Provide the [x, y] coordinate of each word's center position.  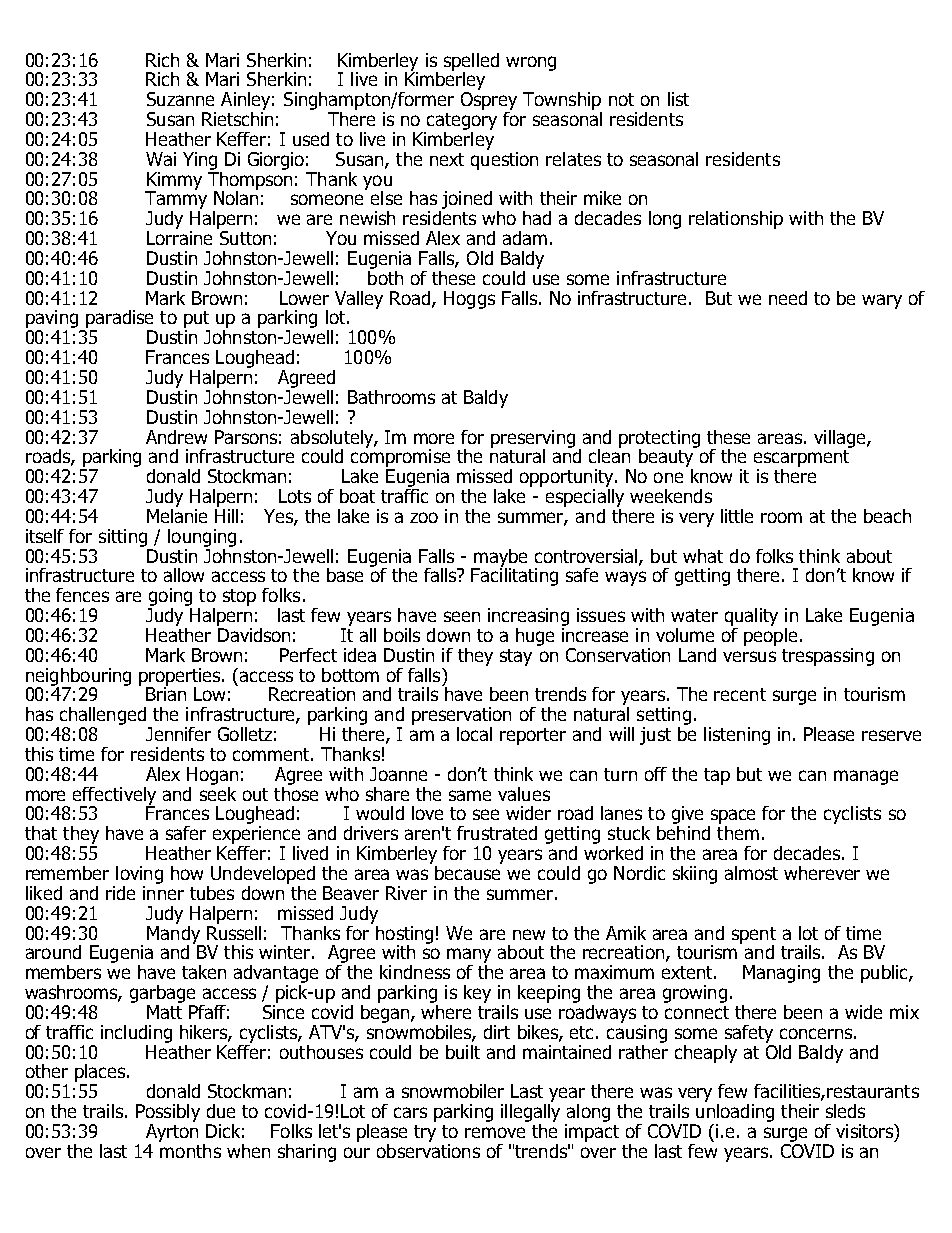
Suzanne [180, 99]
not [621, 99]
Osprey [489, 101]
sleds [845, 1111]
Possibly [168, 1113]
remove [495, 1132]
